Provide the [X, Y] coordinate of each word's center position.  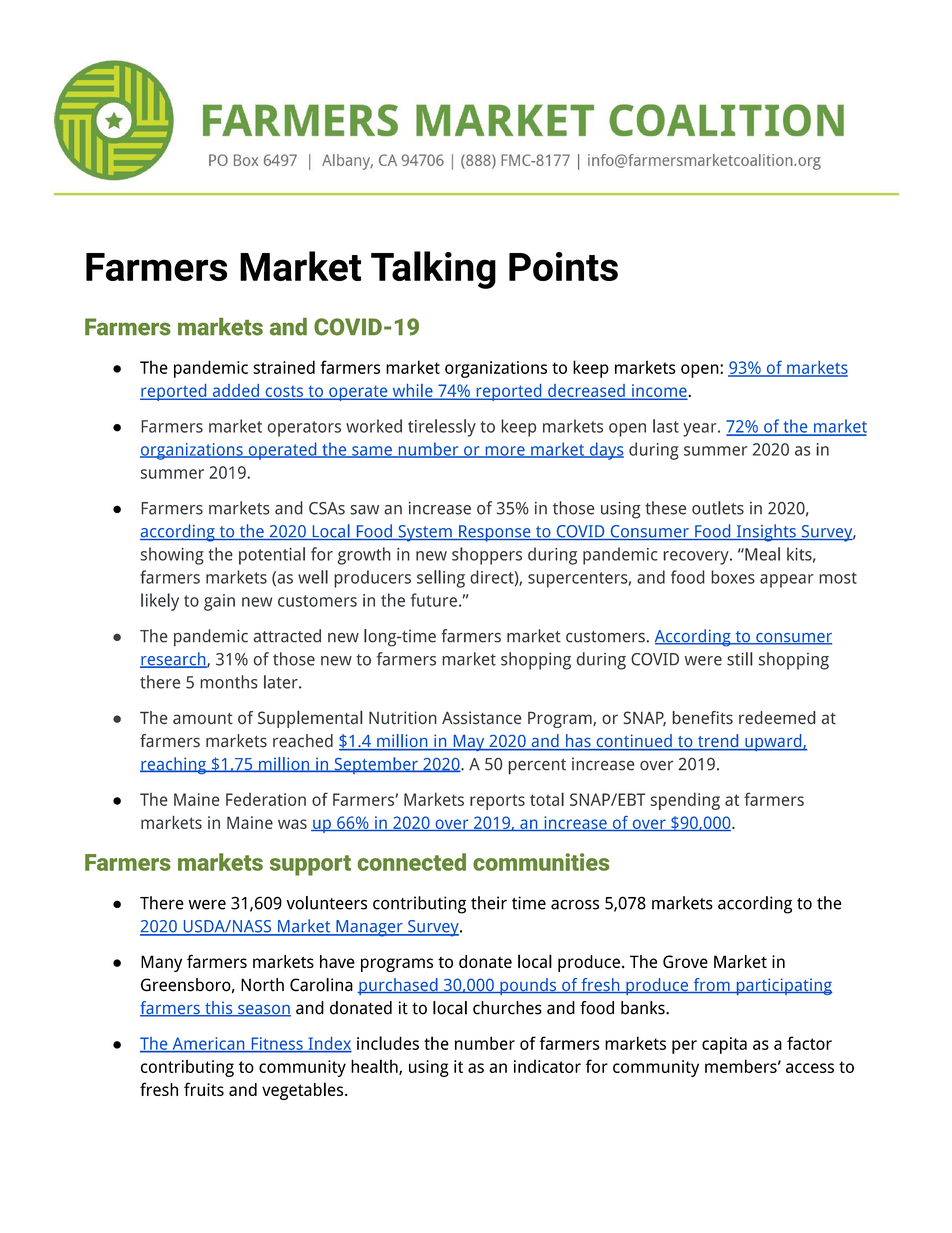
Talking [433, 270]
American [208, 1044]
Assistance [482, 718]
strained [284, 367]
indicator [547, 1066]
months [229, 682]
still [740, 659]
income [659, 391]
